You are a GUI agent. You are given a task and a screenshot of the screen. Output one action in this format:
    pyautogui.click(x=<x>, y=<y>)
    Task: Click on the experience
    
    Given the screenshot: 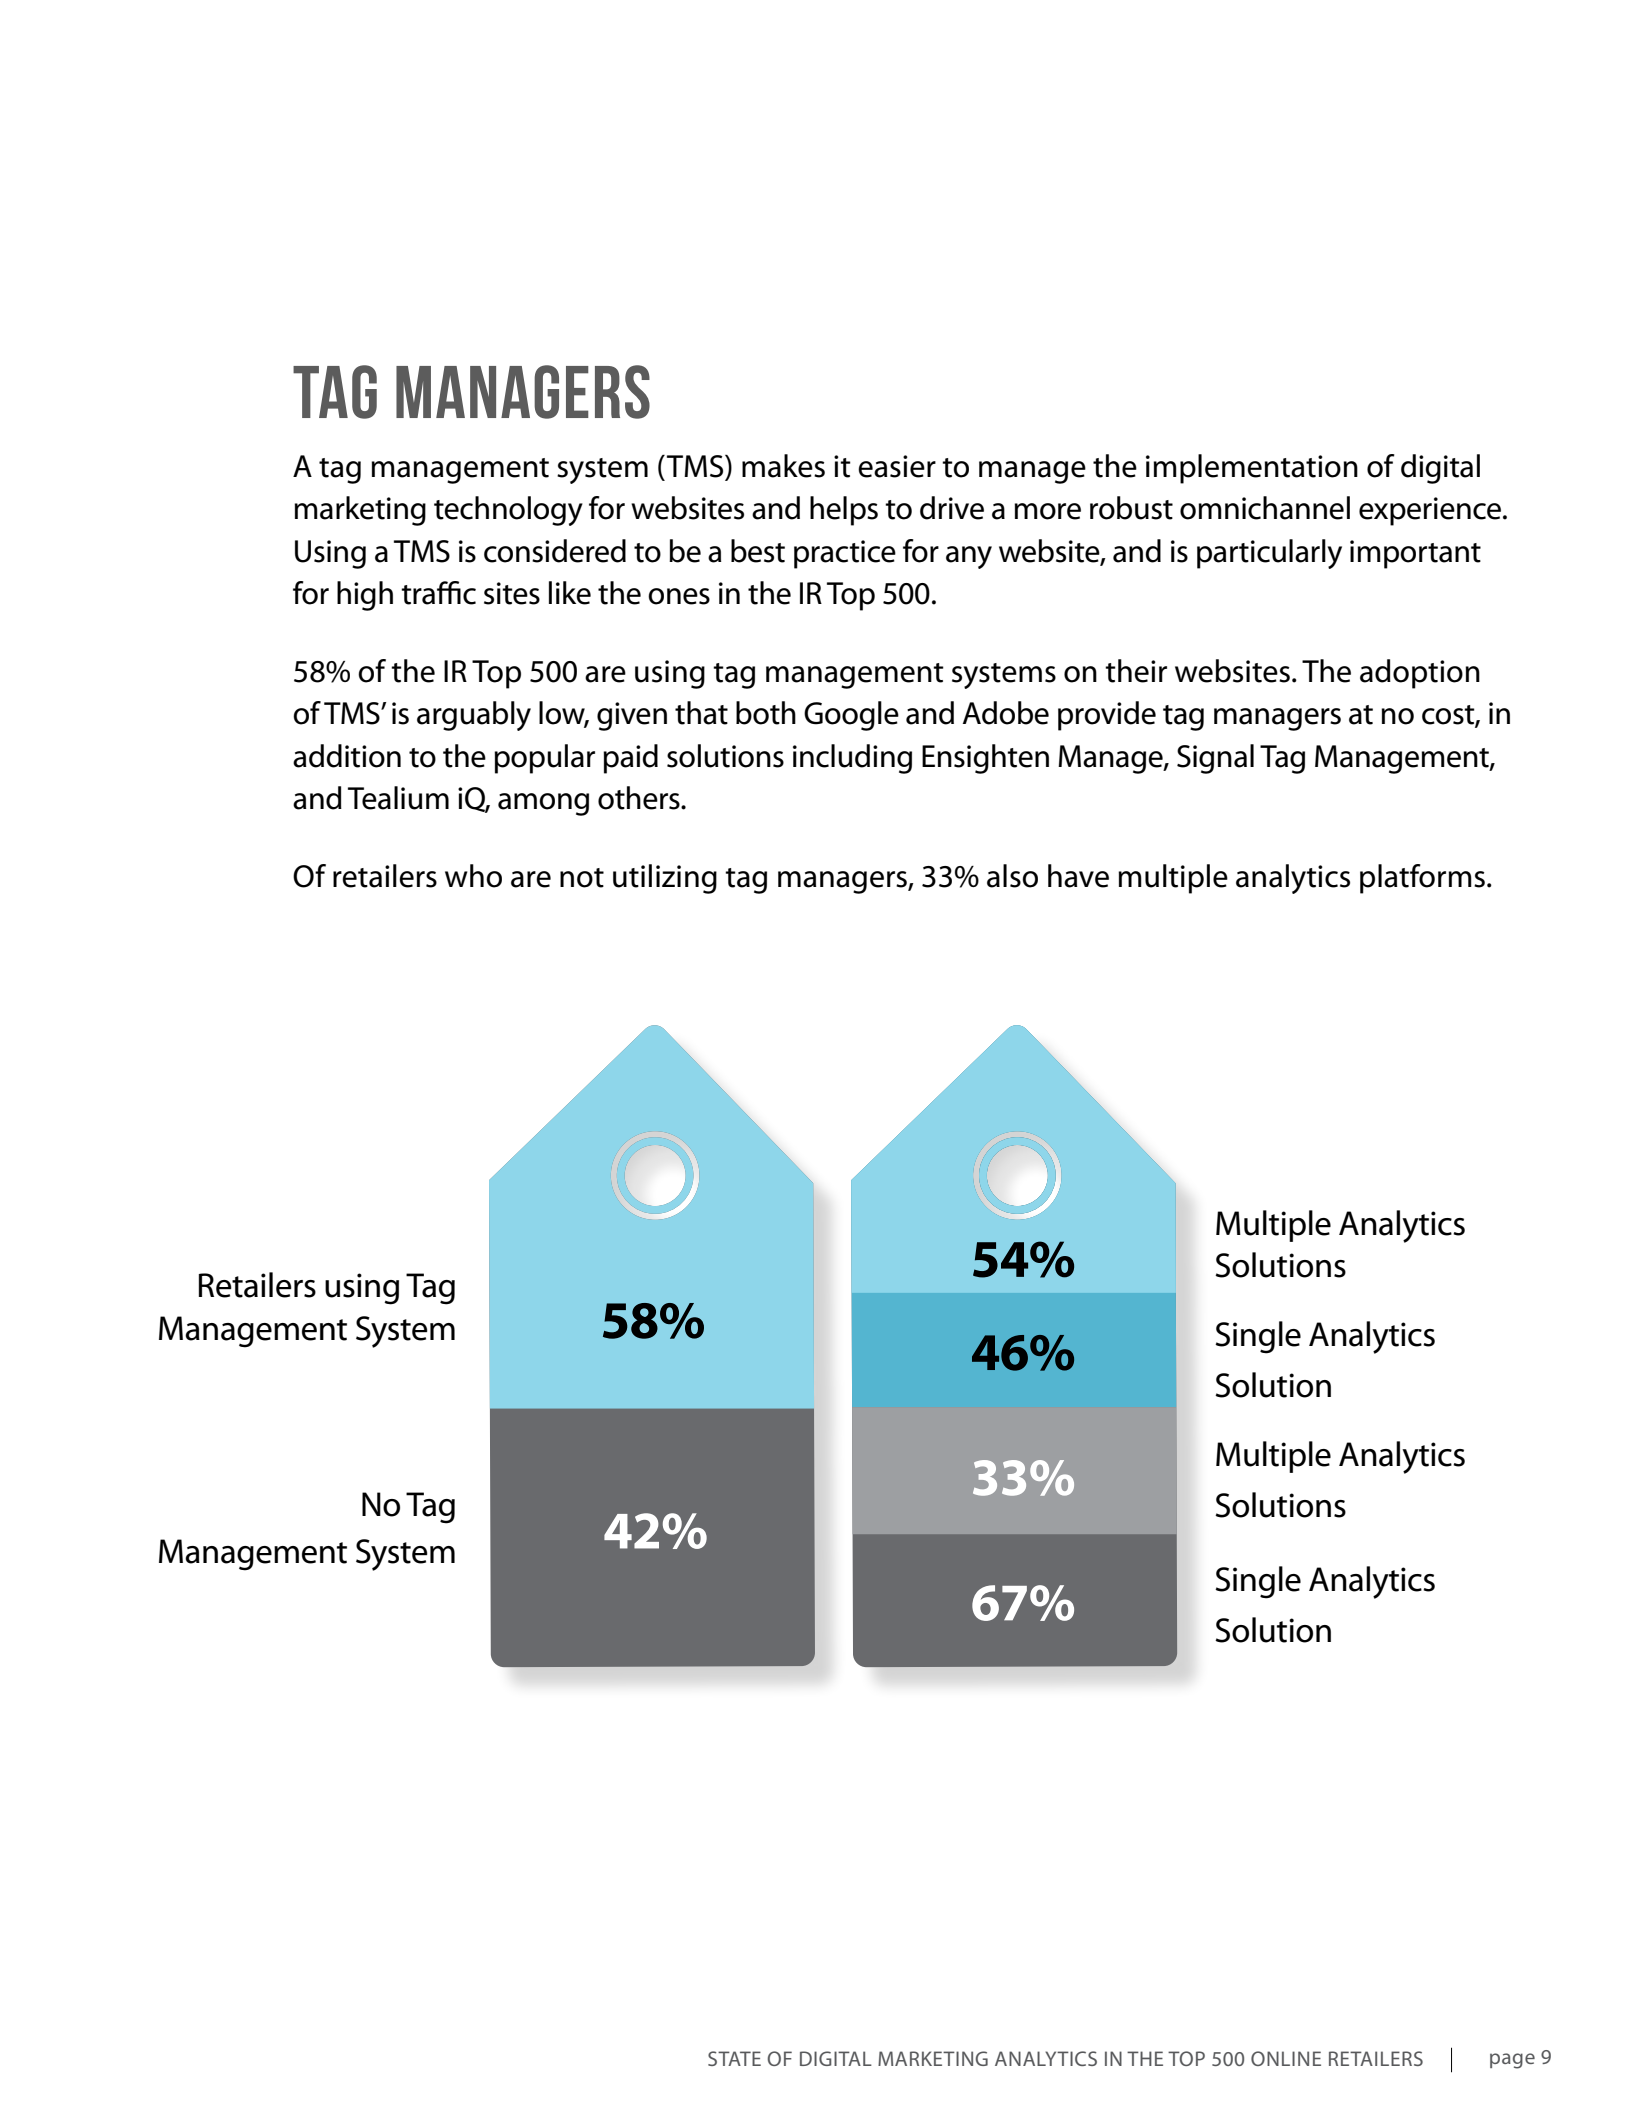 What is the action you would take?
    pyautogui.click(x=1431, y=511)
